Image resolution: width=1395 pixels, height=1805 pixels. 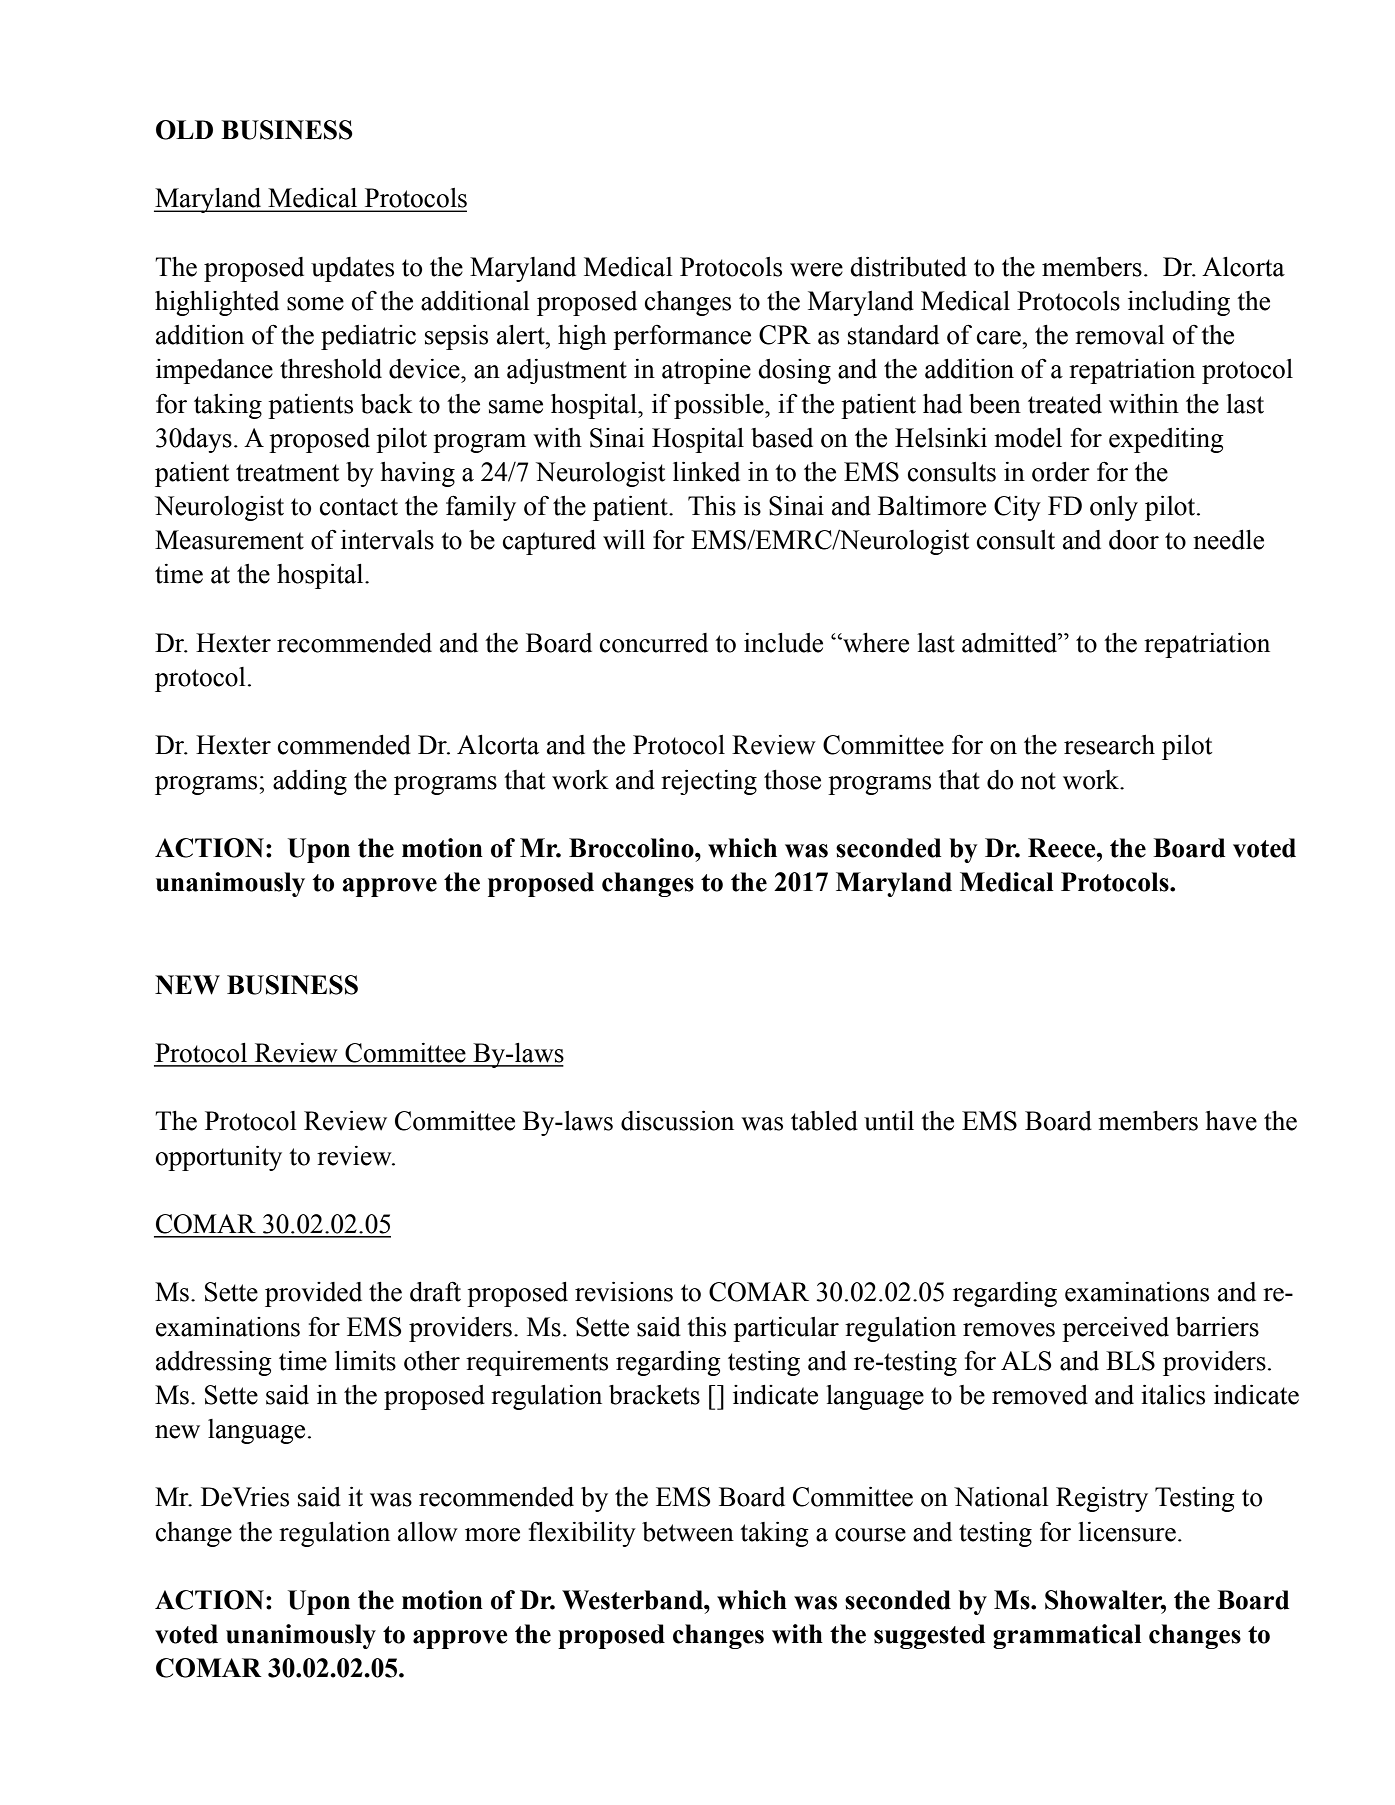 What do you see at coordinates (313, 1294) in the document?
I see `provided` at bounding box center [313, 1294].
